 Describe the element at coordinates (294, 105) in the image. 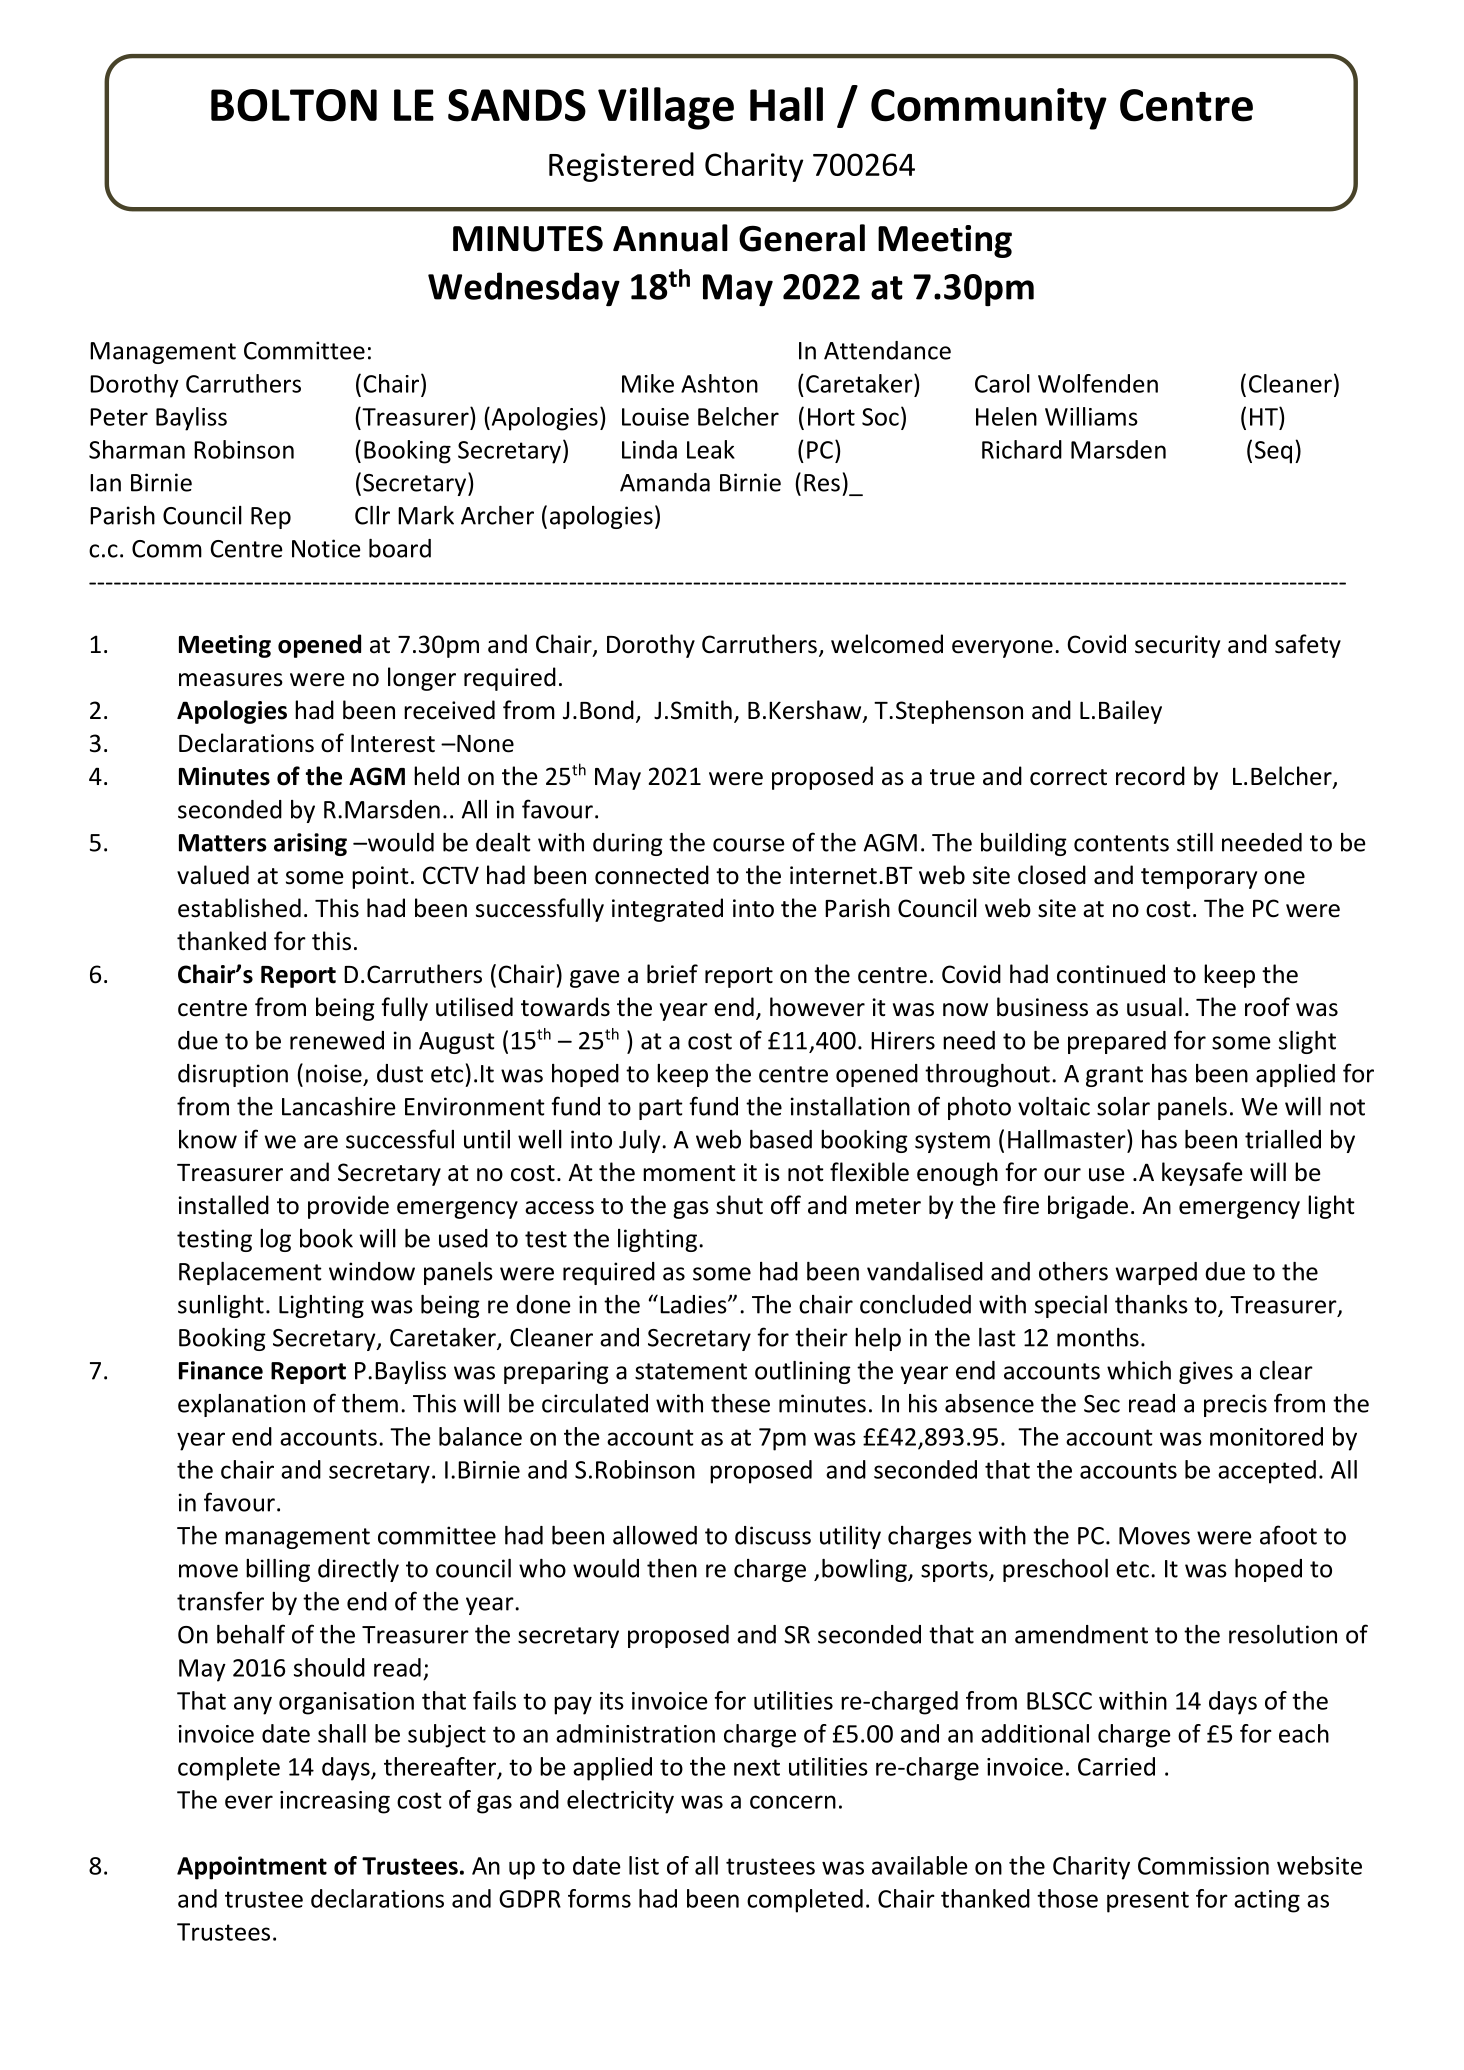

I see `BOLTON` at that location.
